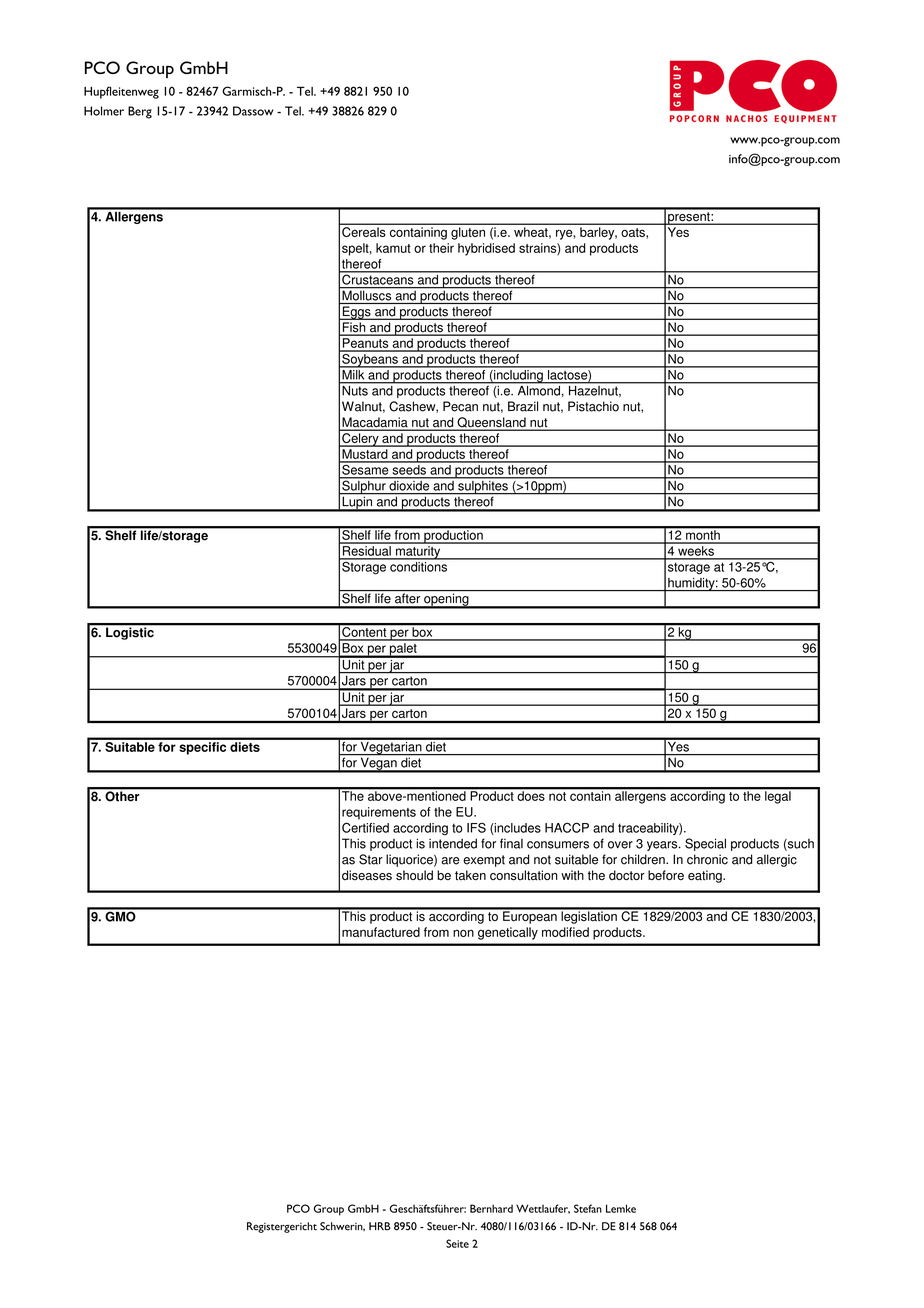  I want to click on HRB, so click(380, 1226).
